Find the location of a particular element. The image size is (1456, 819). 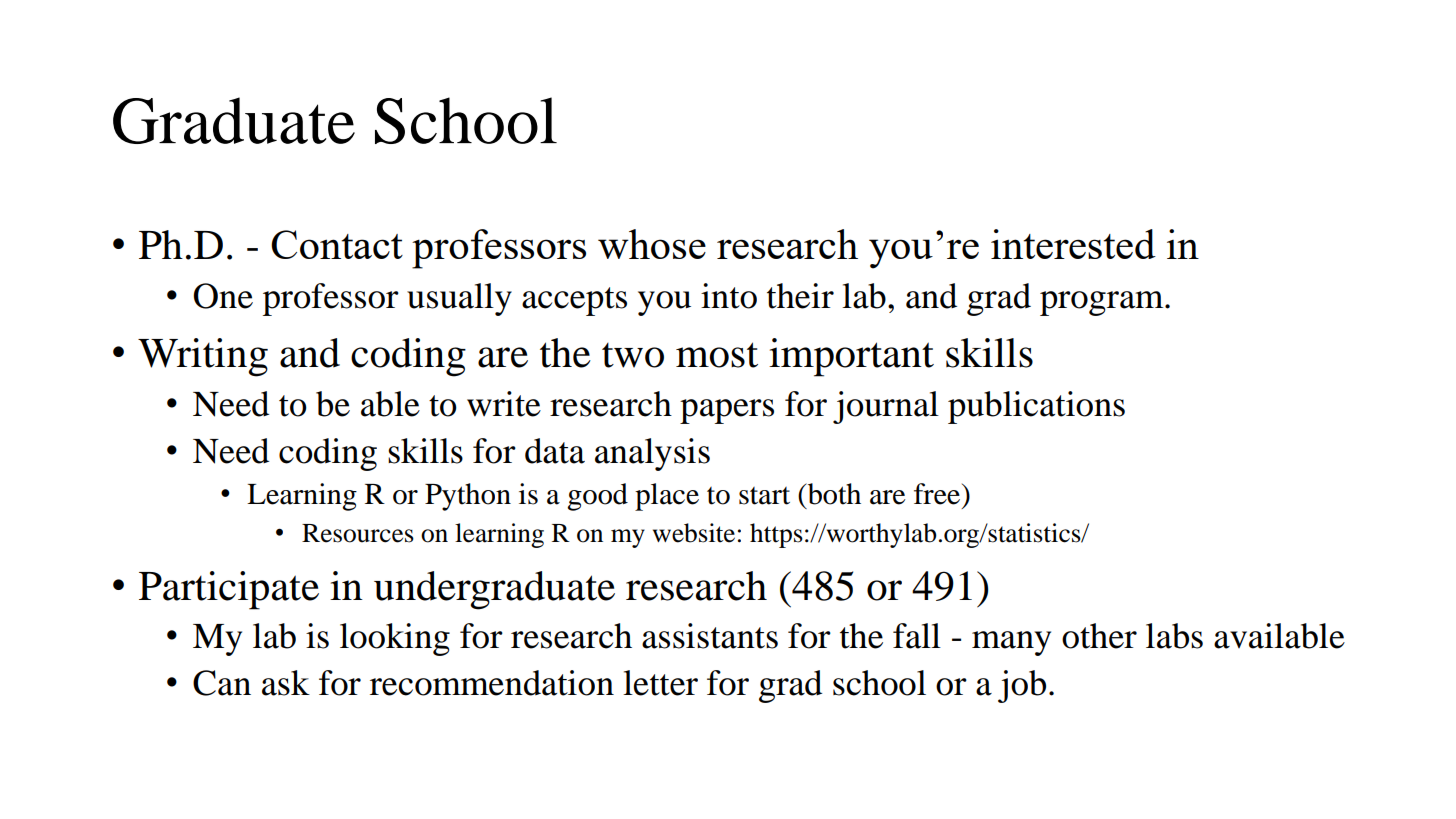

analysis is located at coordinates (652, 454).
